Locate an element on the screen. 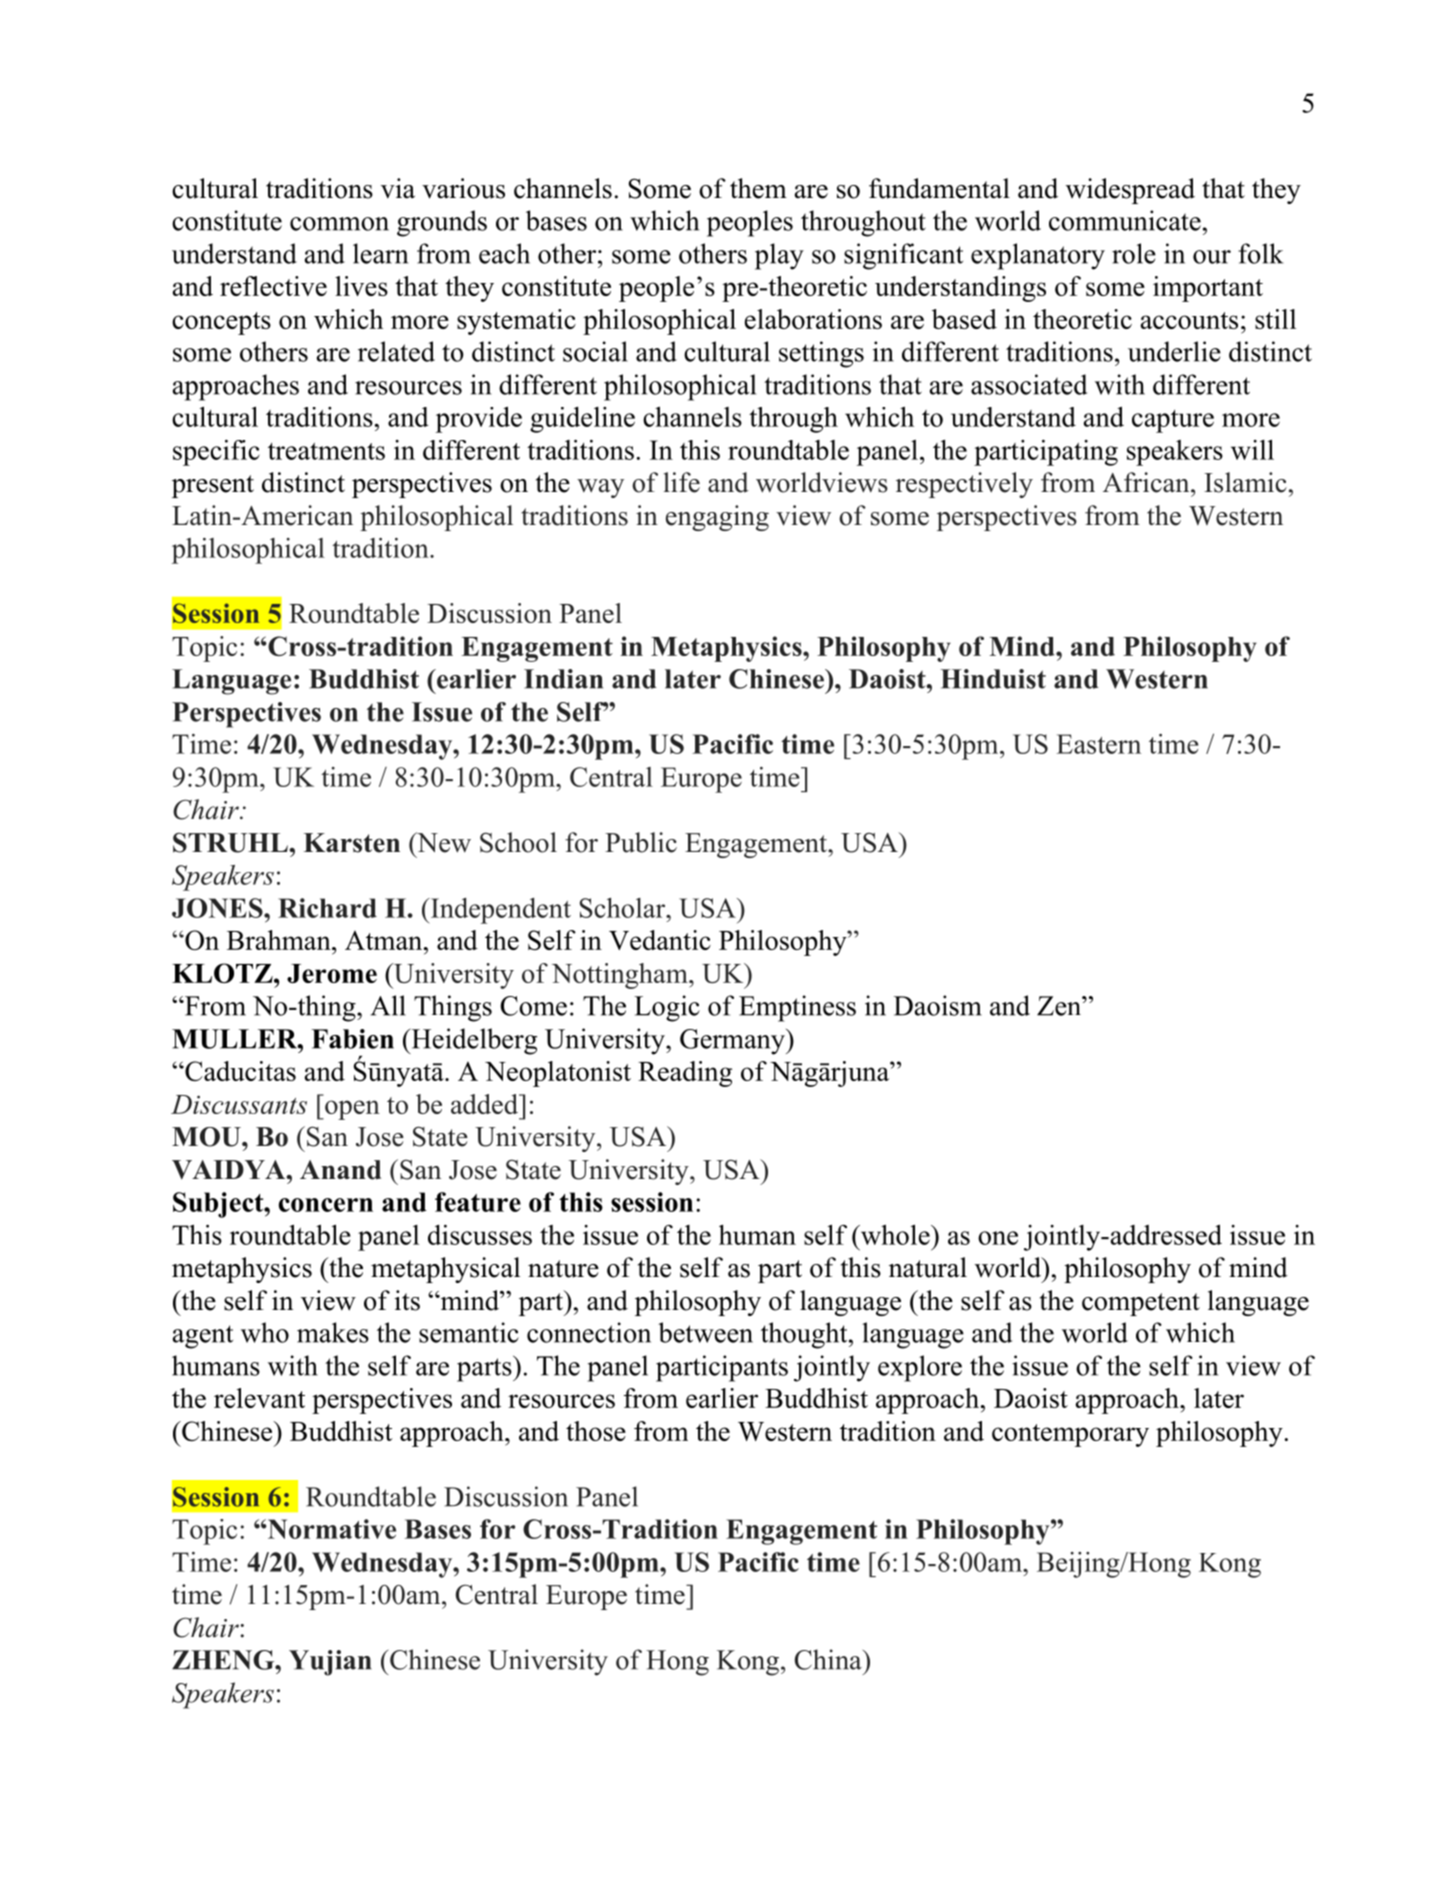  engaging is located at coordinates (717, 518).
